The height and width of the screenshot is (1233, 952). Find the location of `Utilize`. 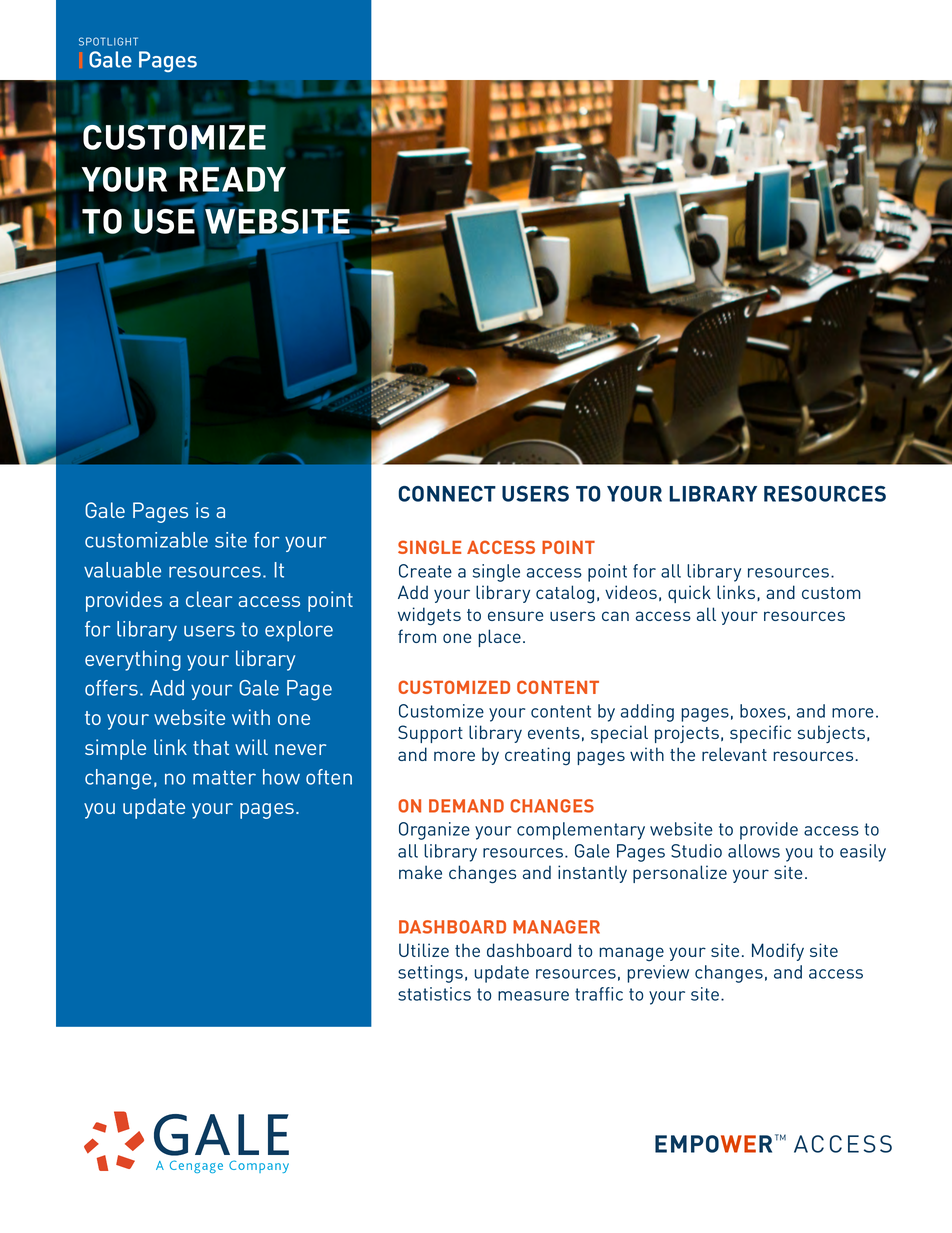

Utilize is located at coordinates (424, 950).
